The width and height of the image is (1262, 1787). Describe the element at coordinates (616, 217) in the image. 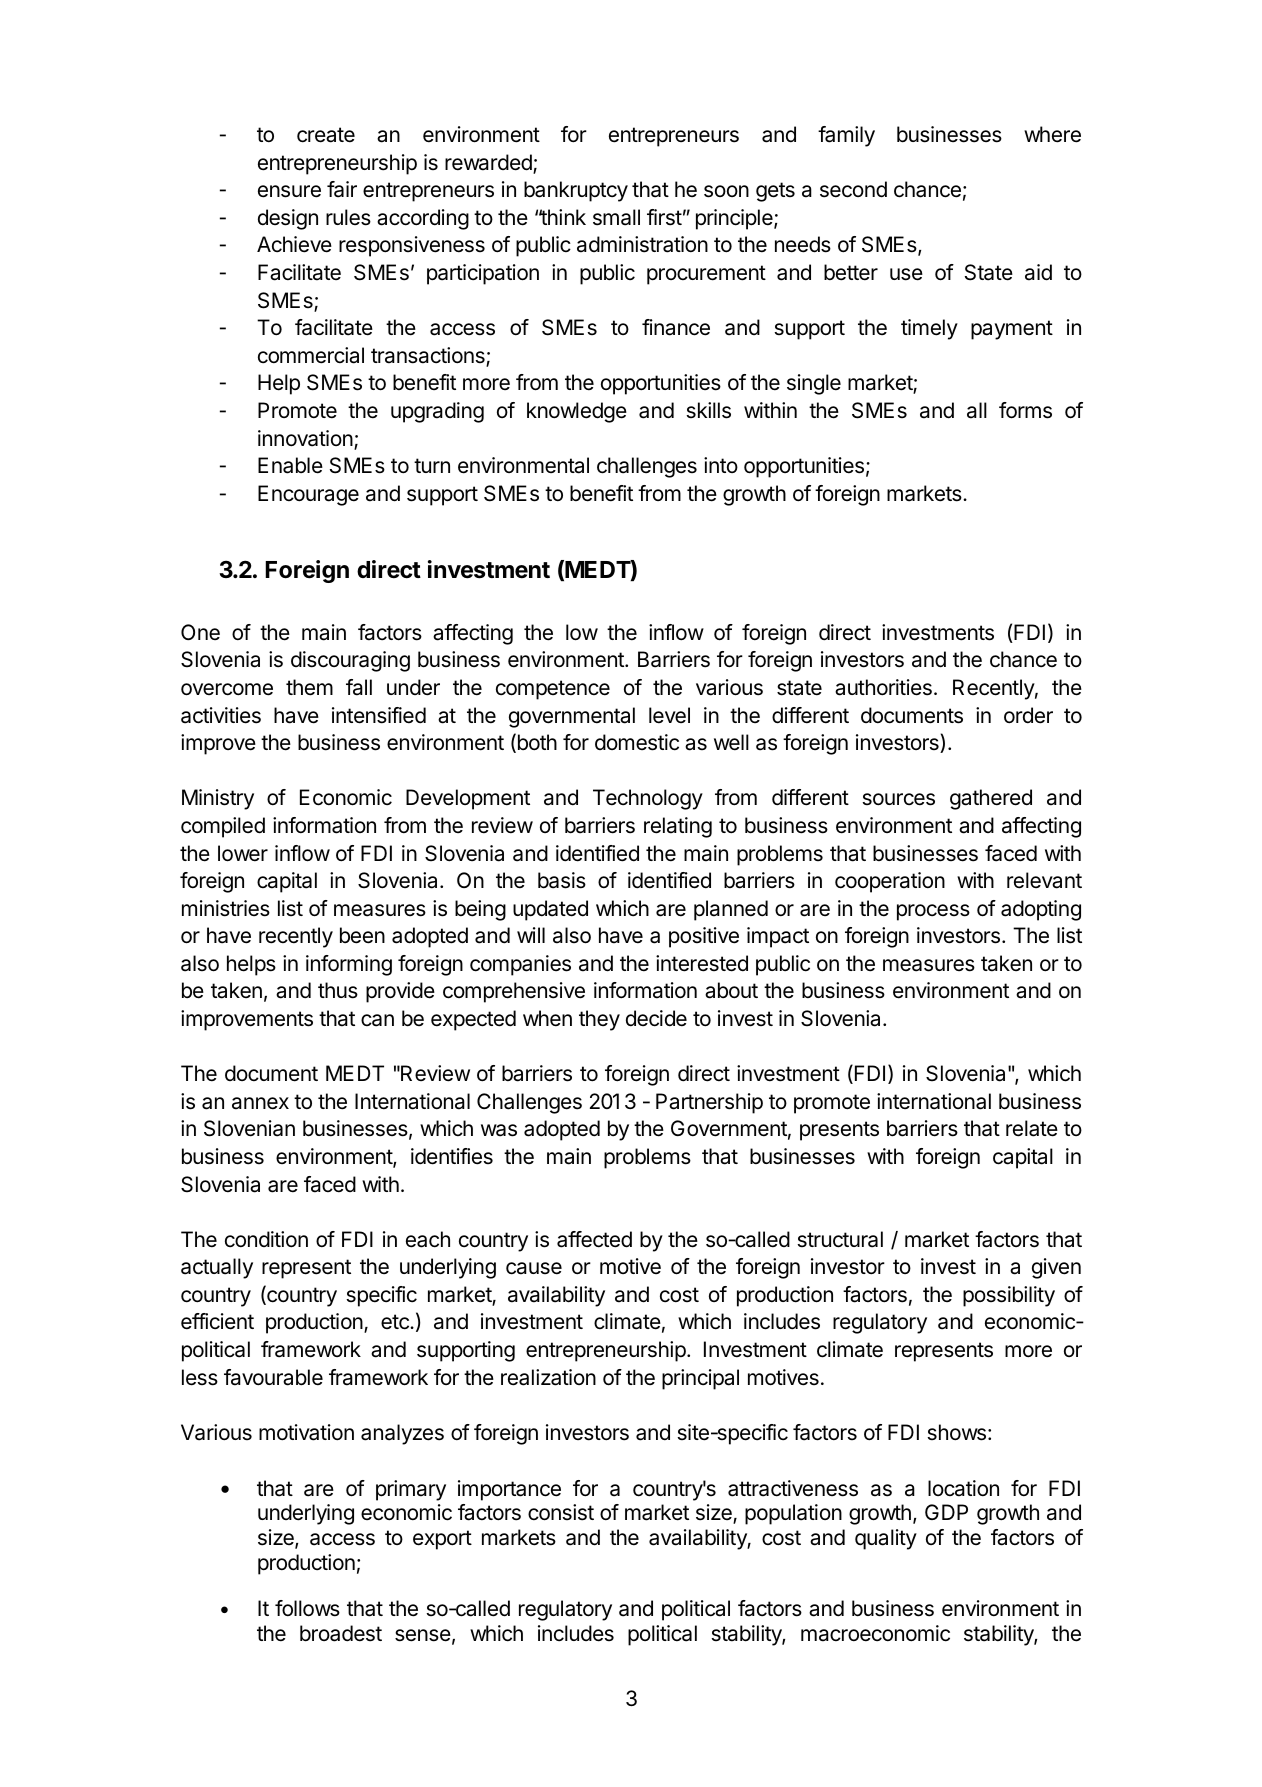

I see `small` at that location.
